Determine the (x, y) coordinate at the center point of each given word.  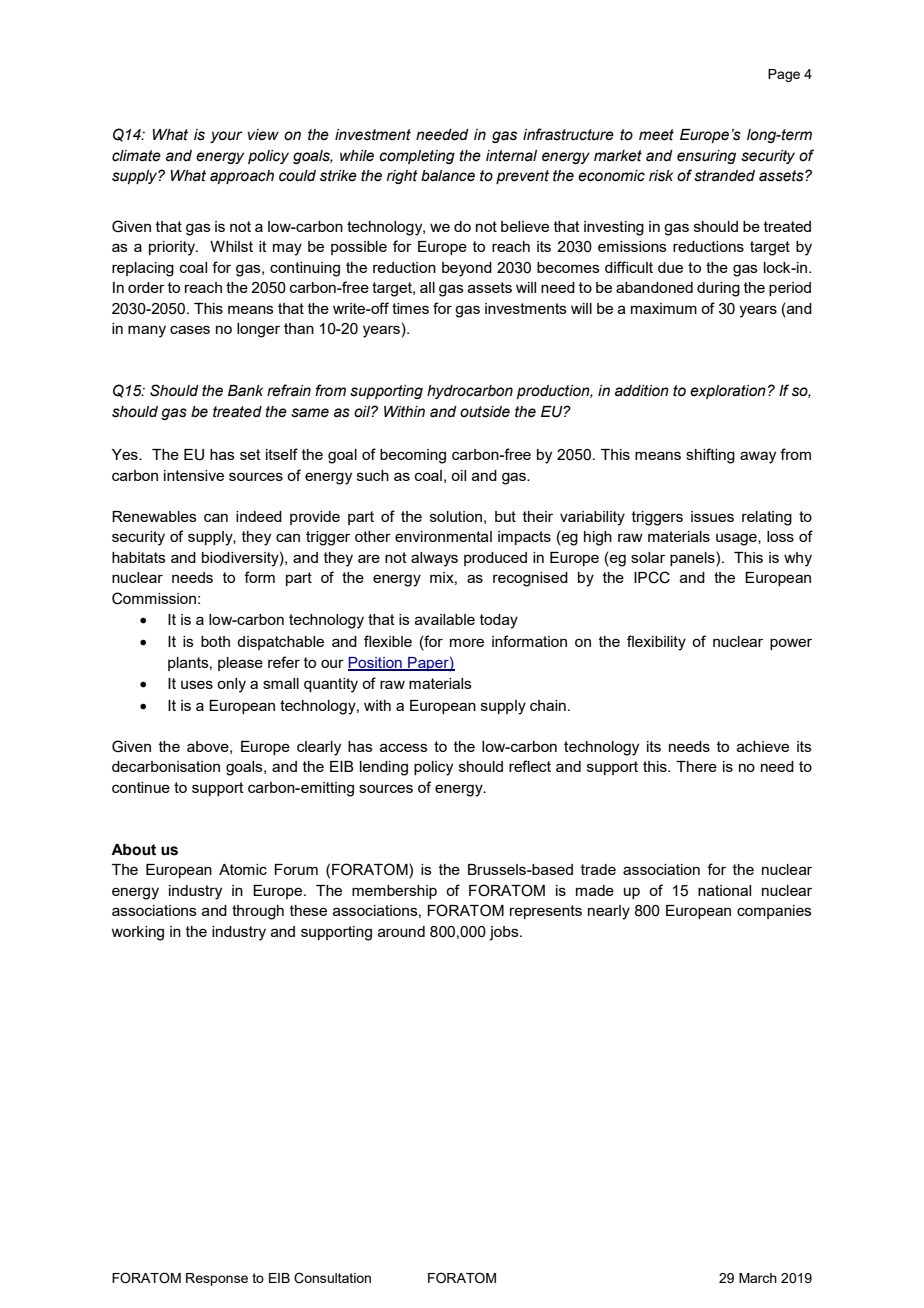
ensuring (706, 157)
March (758, 1278)
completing (417, 157)
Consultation (332, 1278)
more (467, 642)
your (226, 137)
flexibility (656, 643)
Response (217, 1279)
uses (197, 684)
